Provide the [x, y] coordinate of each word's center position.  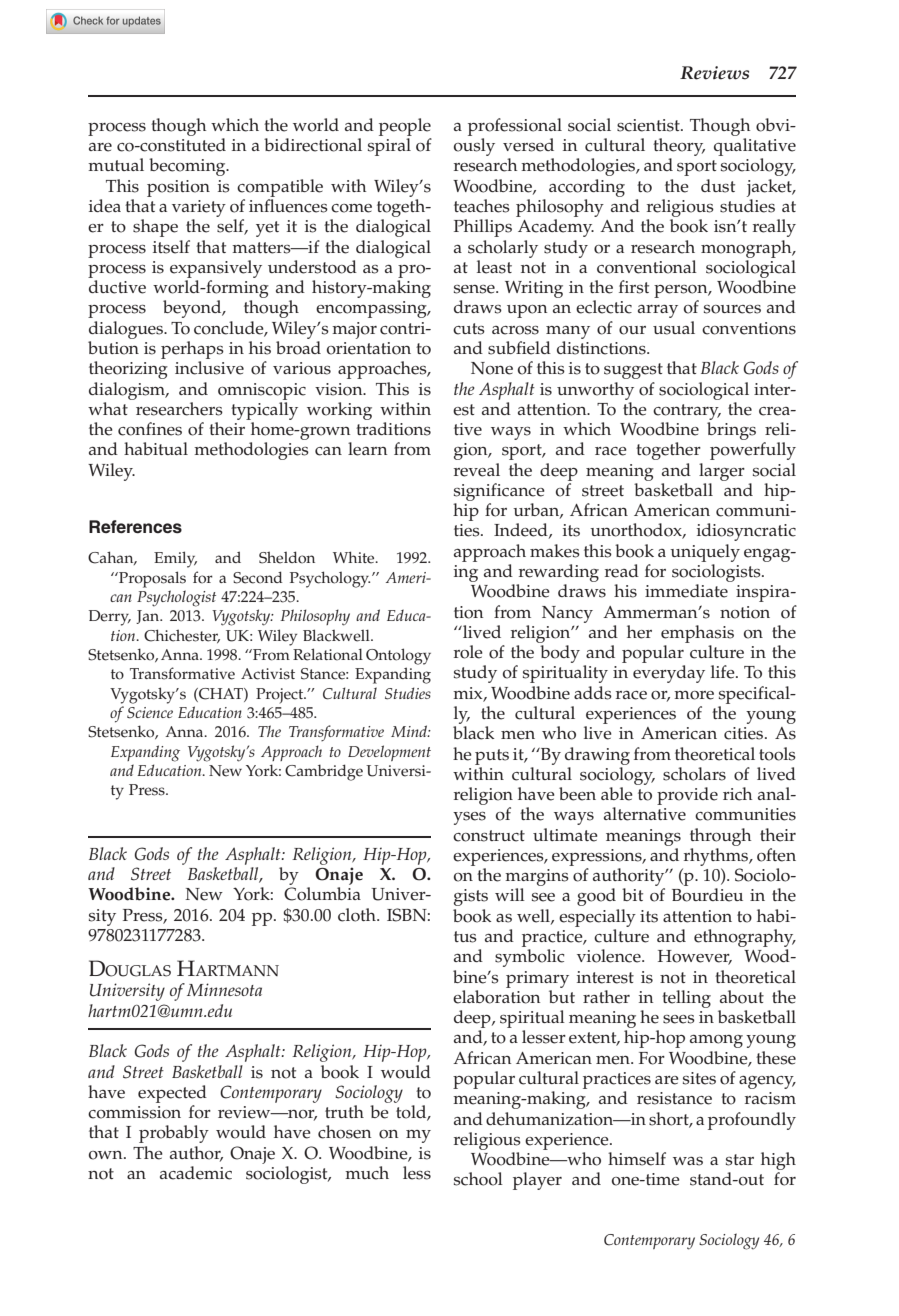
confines [150, 429]
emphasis [697, 634]
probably [174, 1134]
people [405, 127]
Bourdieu [707, 895]
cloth [358, 915]
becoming [188, 167]
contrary [687, 412]
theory [679, 148]
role [468, 652]
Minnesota [224, 989]
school [478, 1179]
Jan [149, 617]
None [492, 368]
